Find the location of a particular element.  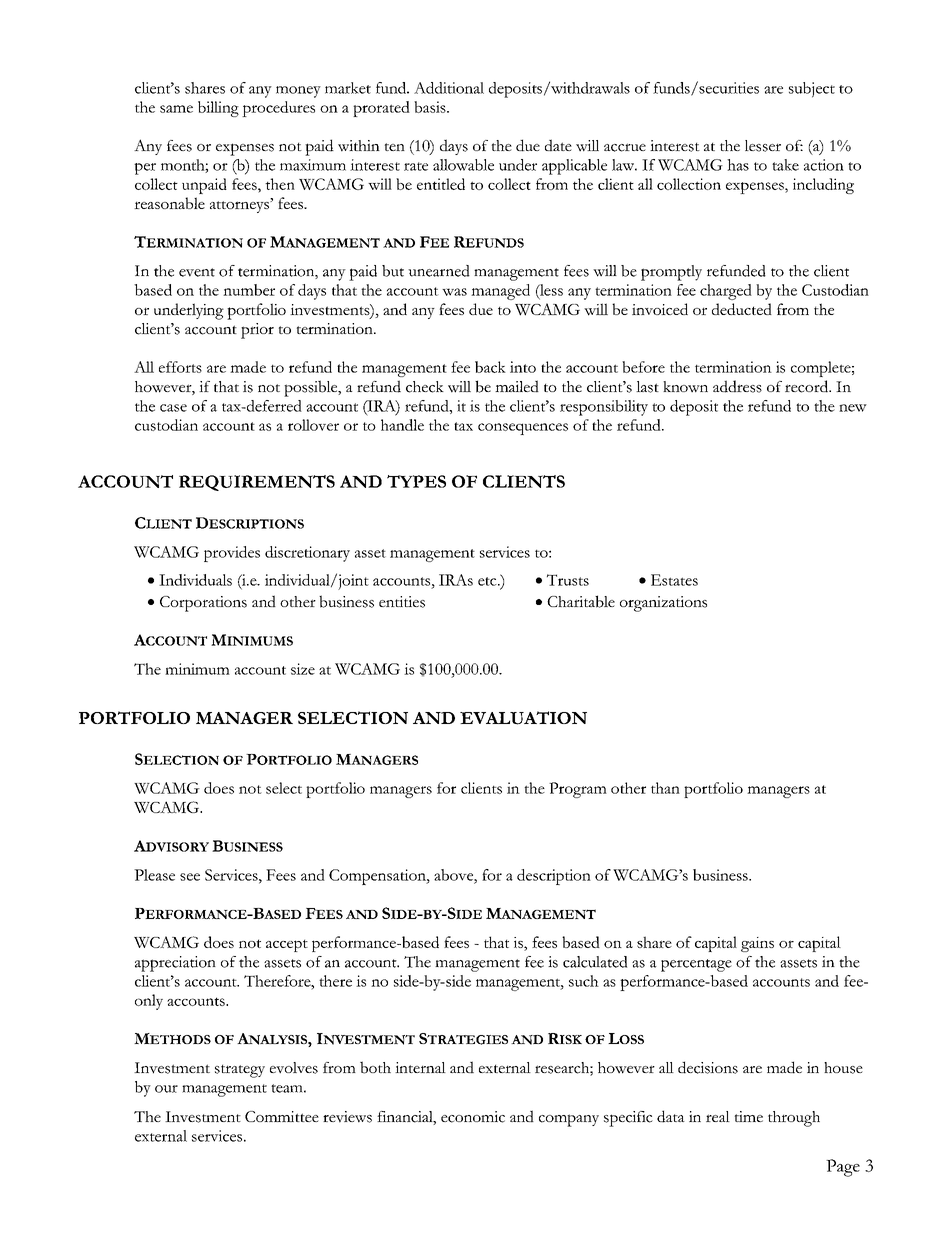

Corporations is located at coordinates (203, 604).
